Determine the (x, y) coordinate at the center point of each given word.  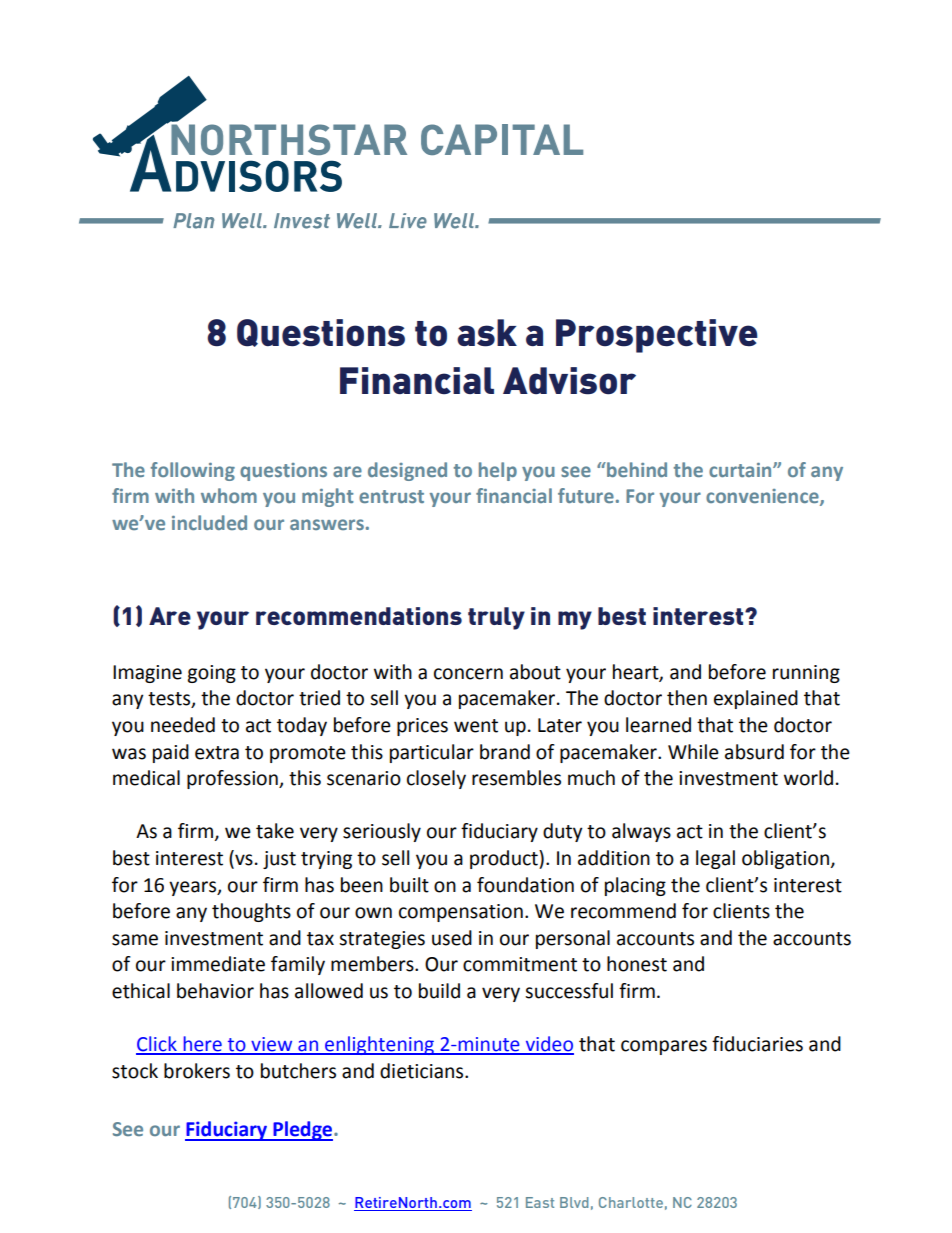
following (193, 471)
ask (487, 333)
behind (636, 469)
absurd (754, 752)
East (540, 1202)
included (209, 522)
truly (496, 618)
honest (637, 964)
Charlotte (631, 1202)
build (439, 991)
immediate (218, 964)
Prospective (657, 336)
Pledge (303, 1131)
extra (217, 753)
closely (436, 779)
